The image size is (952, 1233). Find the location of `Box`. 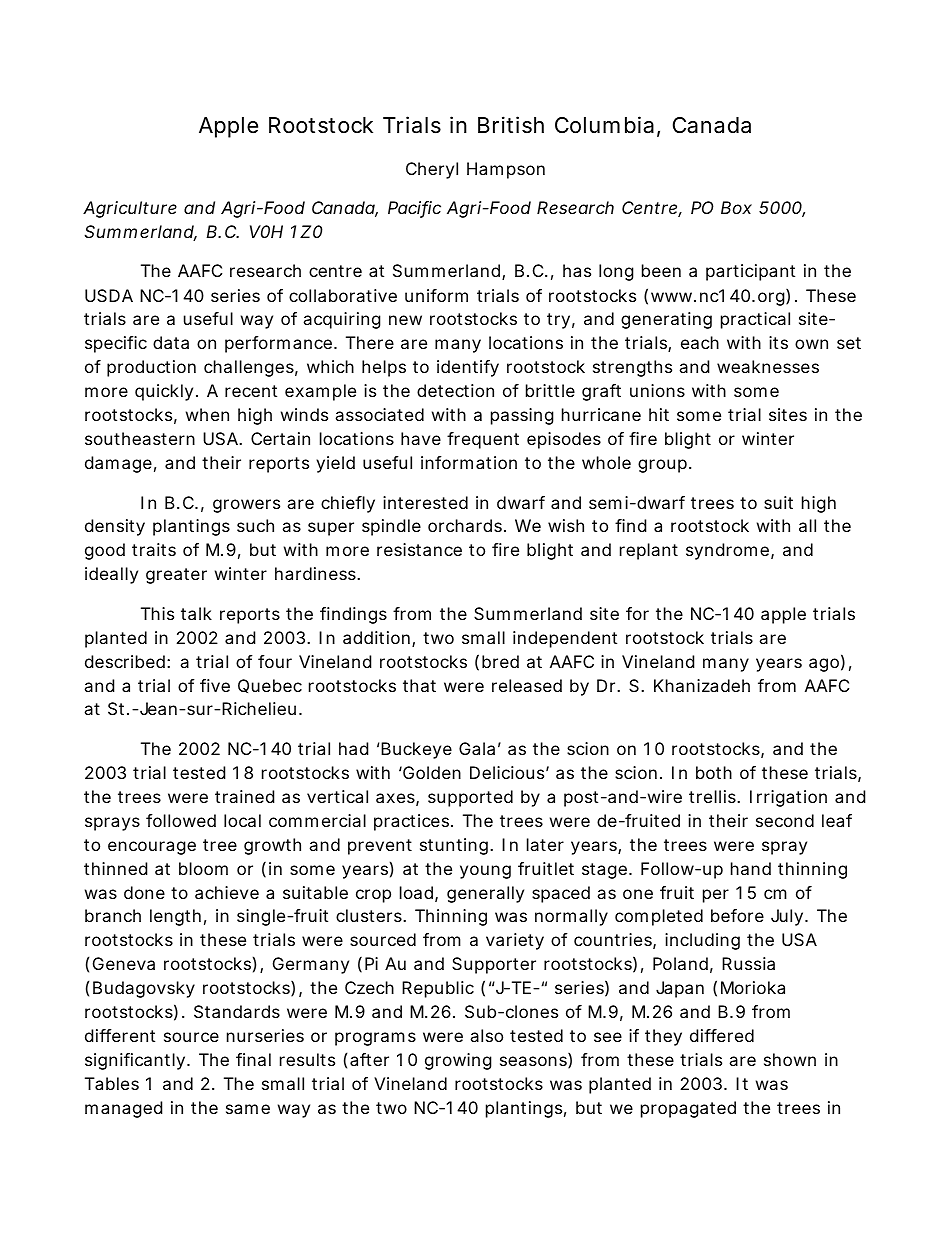

Box is located at coordinates (736, 207).
